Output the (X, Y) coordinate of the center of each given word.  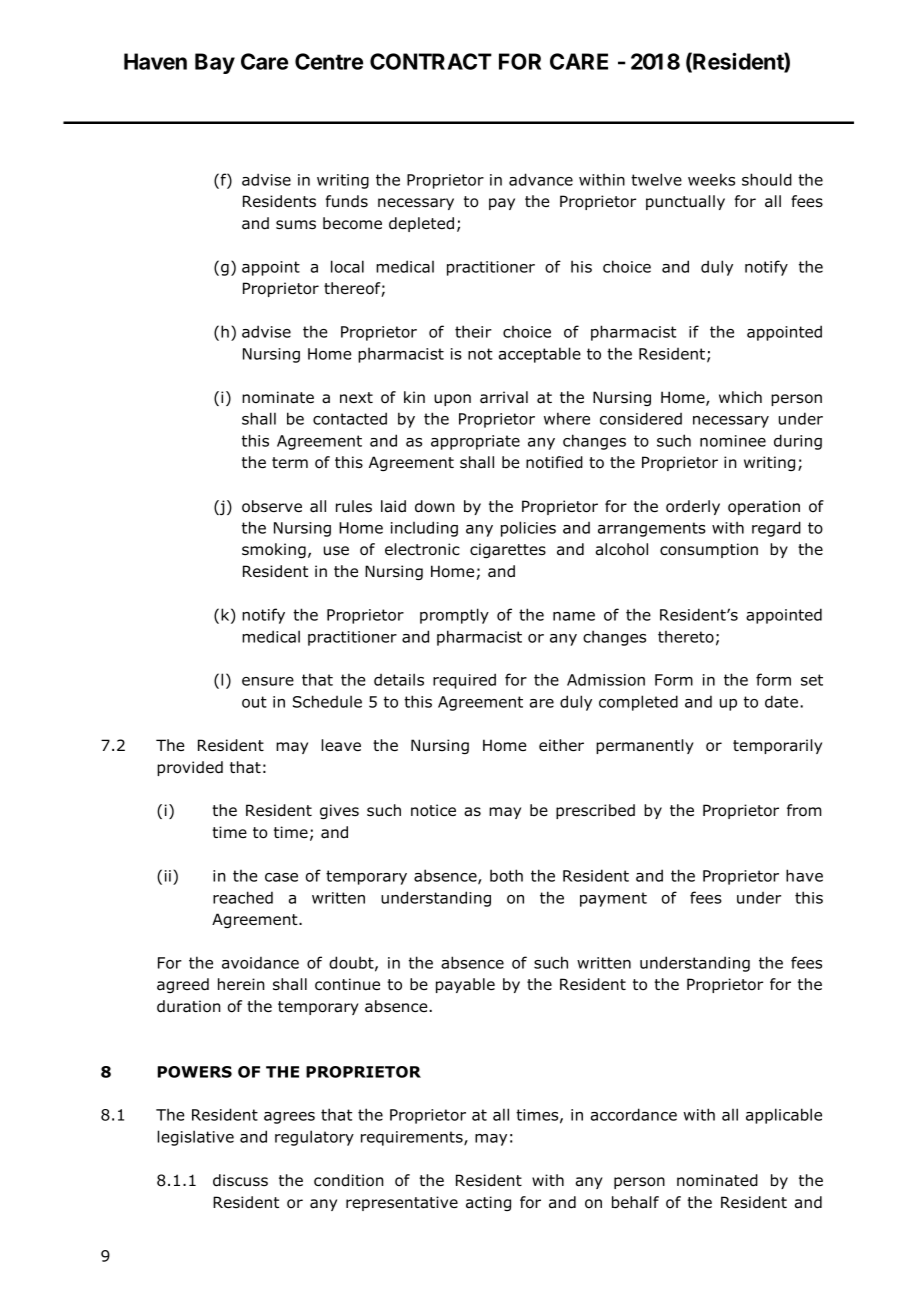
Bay (215, 63)
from (804, 810)
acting (488, 1203)
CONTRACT (431, 61)
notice (433, 810)
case (281, 877)
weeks (711, 179)
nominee (733, 441)
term (290, 462)
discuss (240, 1180)
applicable (784, 1116)
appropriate (475, 442)
